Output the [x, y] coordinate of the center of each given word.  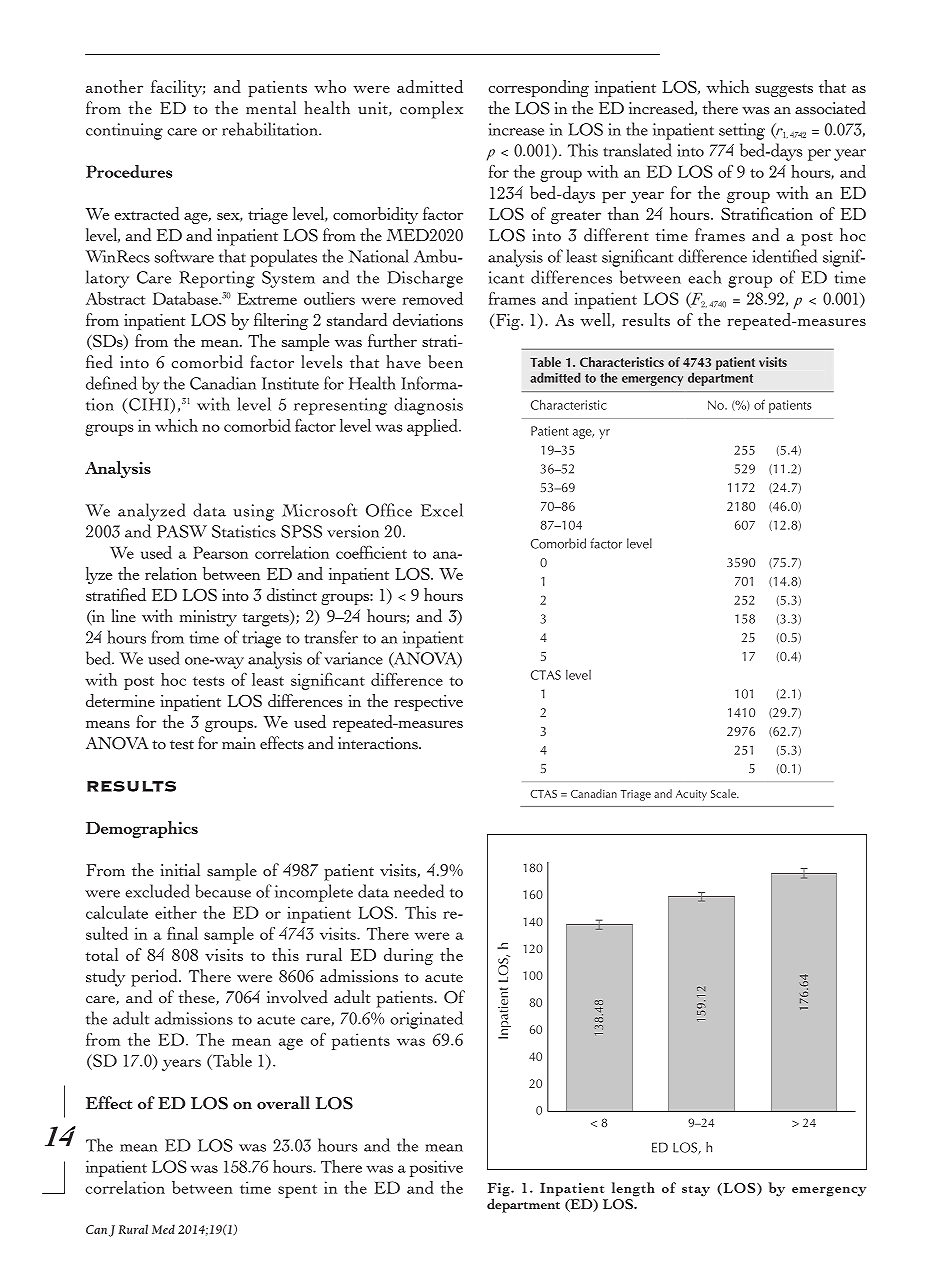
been [445, 362]
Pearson [220, 552]
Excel [442, 510]
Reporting [217, 279]
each [704, 277]
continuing [124, 131]
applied [433, 427]
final [182, 933]
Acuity [691, 795]
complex [431, 110]
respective [428, 703]
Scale [724, 793]
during [408, 956]
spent [297, 1191]
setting [742, 131]
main [239, 743]
